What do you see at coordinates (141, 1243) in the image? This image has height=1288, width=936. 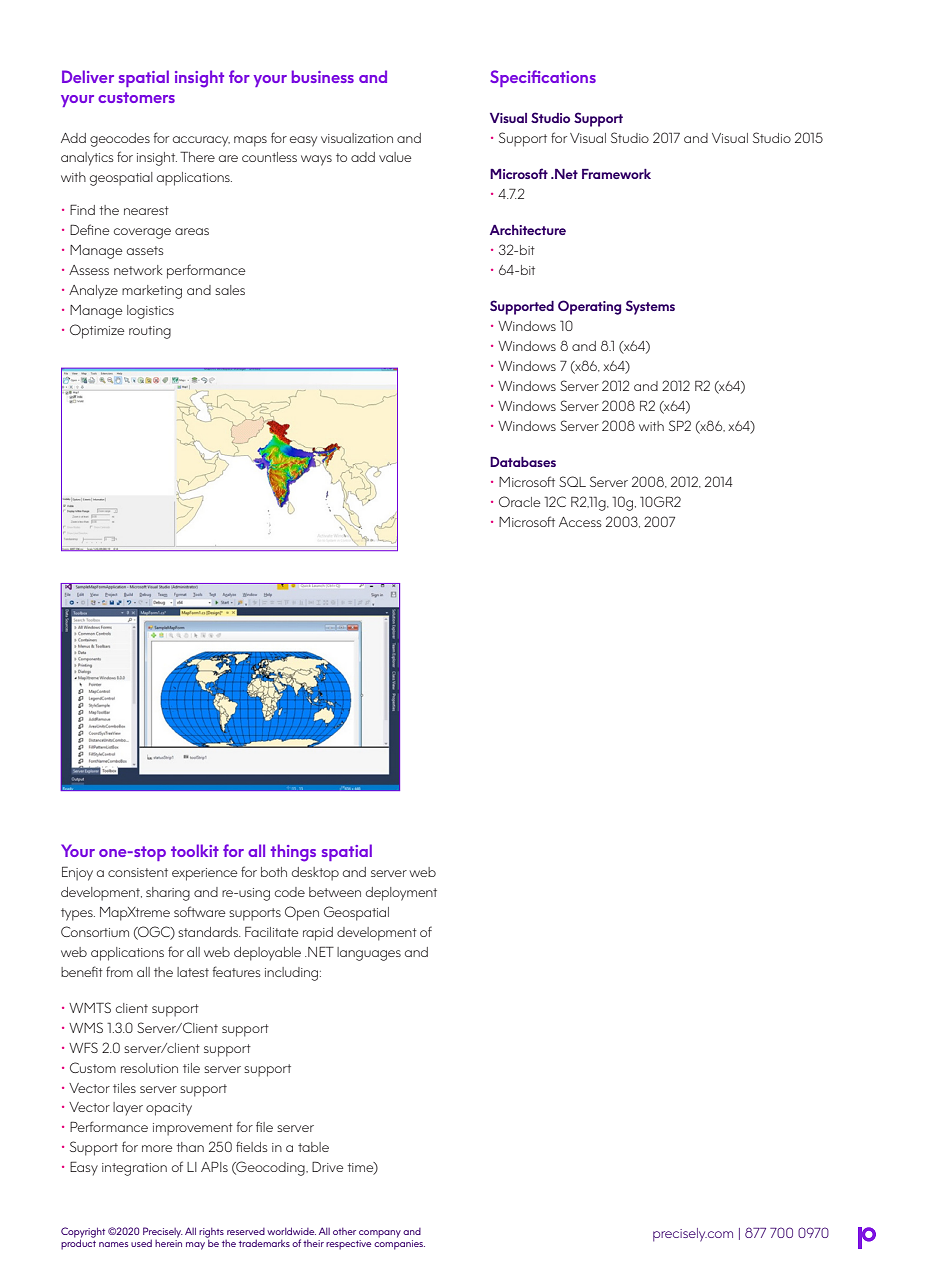 I see `used` at bounding box center [141, 1243].
